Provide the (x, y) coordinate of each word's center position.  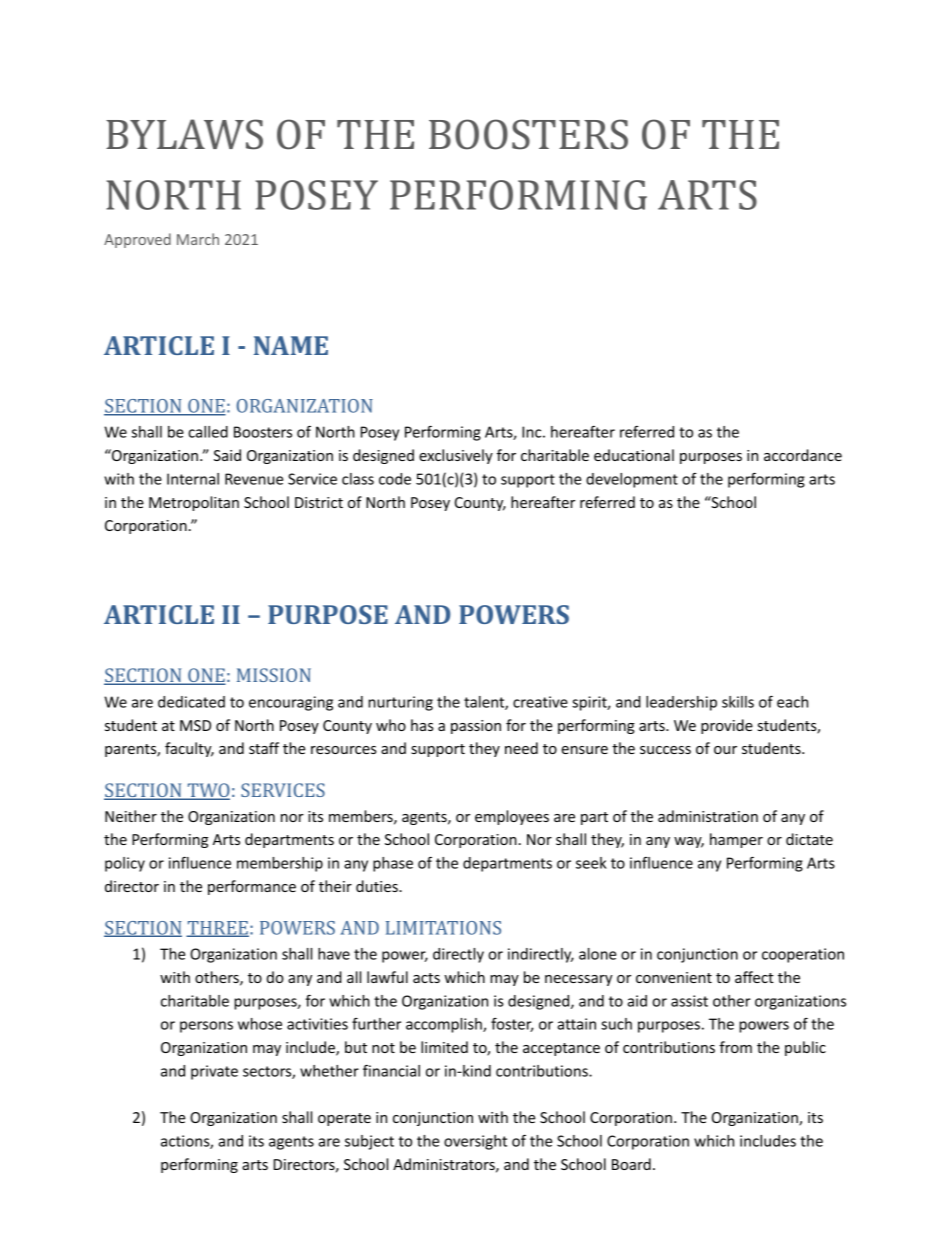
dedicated (191, 702)
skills (738, 702)
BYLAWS (184, 134)
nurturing (400, 703)
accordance (803, 455)
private (214, 1072)
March (198, 239)
